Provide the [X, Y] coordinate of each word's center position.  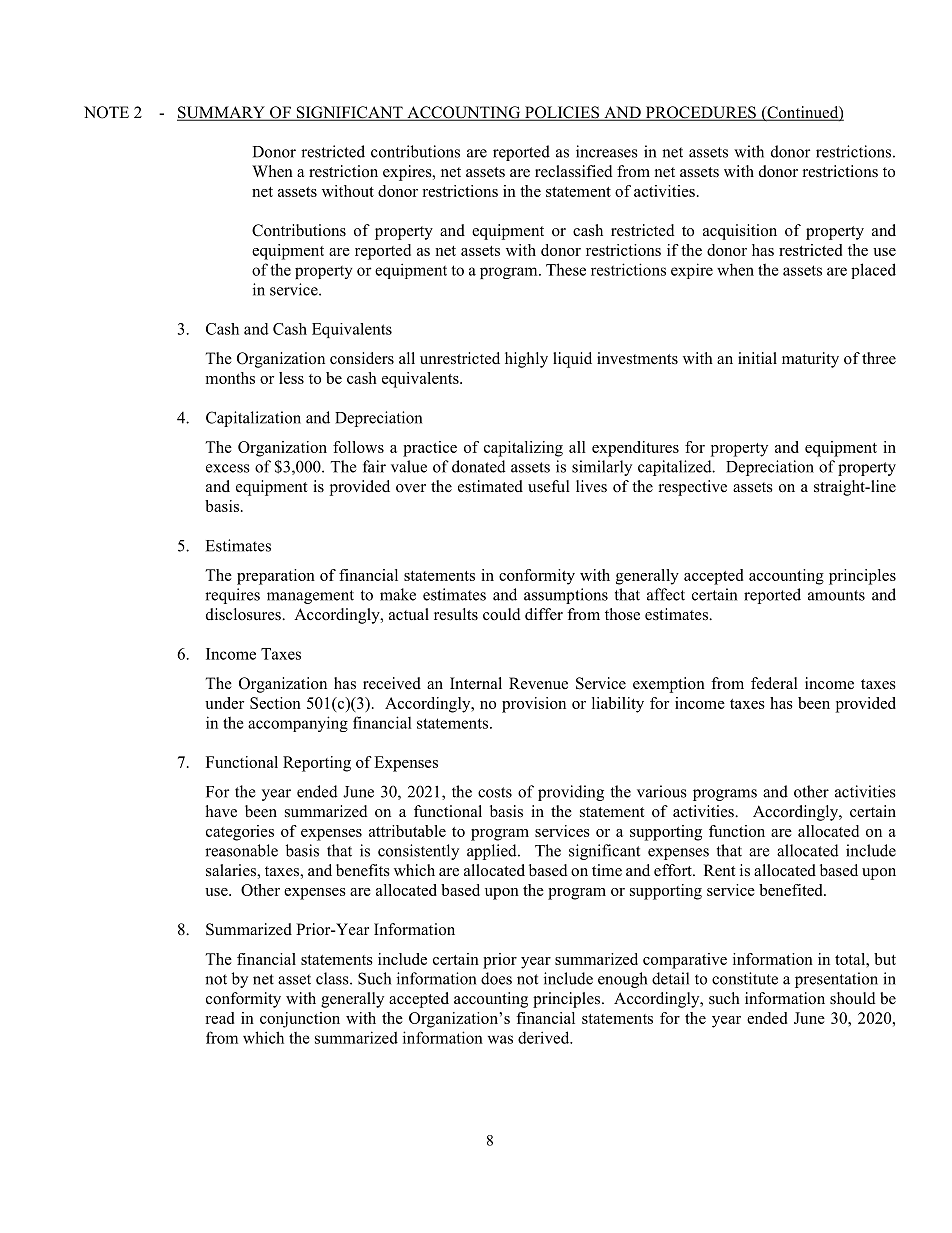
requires [232, 596]
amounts [836, 595]
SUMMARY [222, 113]
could [502, 614]
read [219, 1018]
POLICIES [562, 113]
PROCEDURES [700, 113]
